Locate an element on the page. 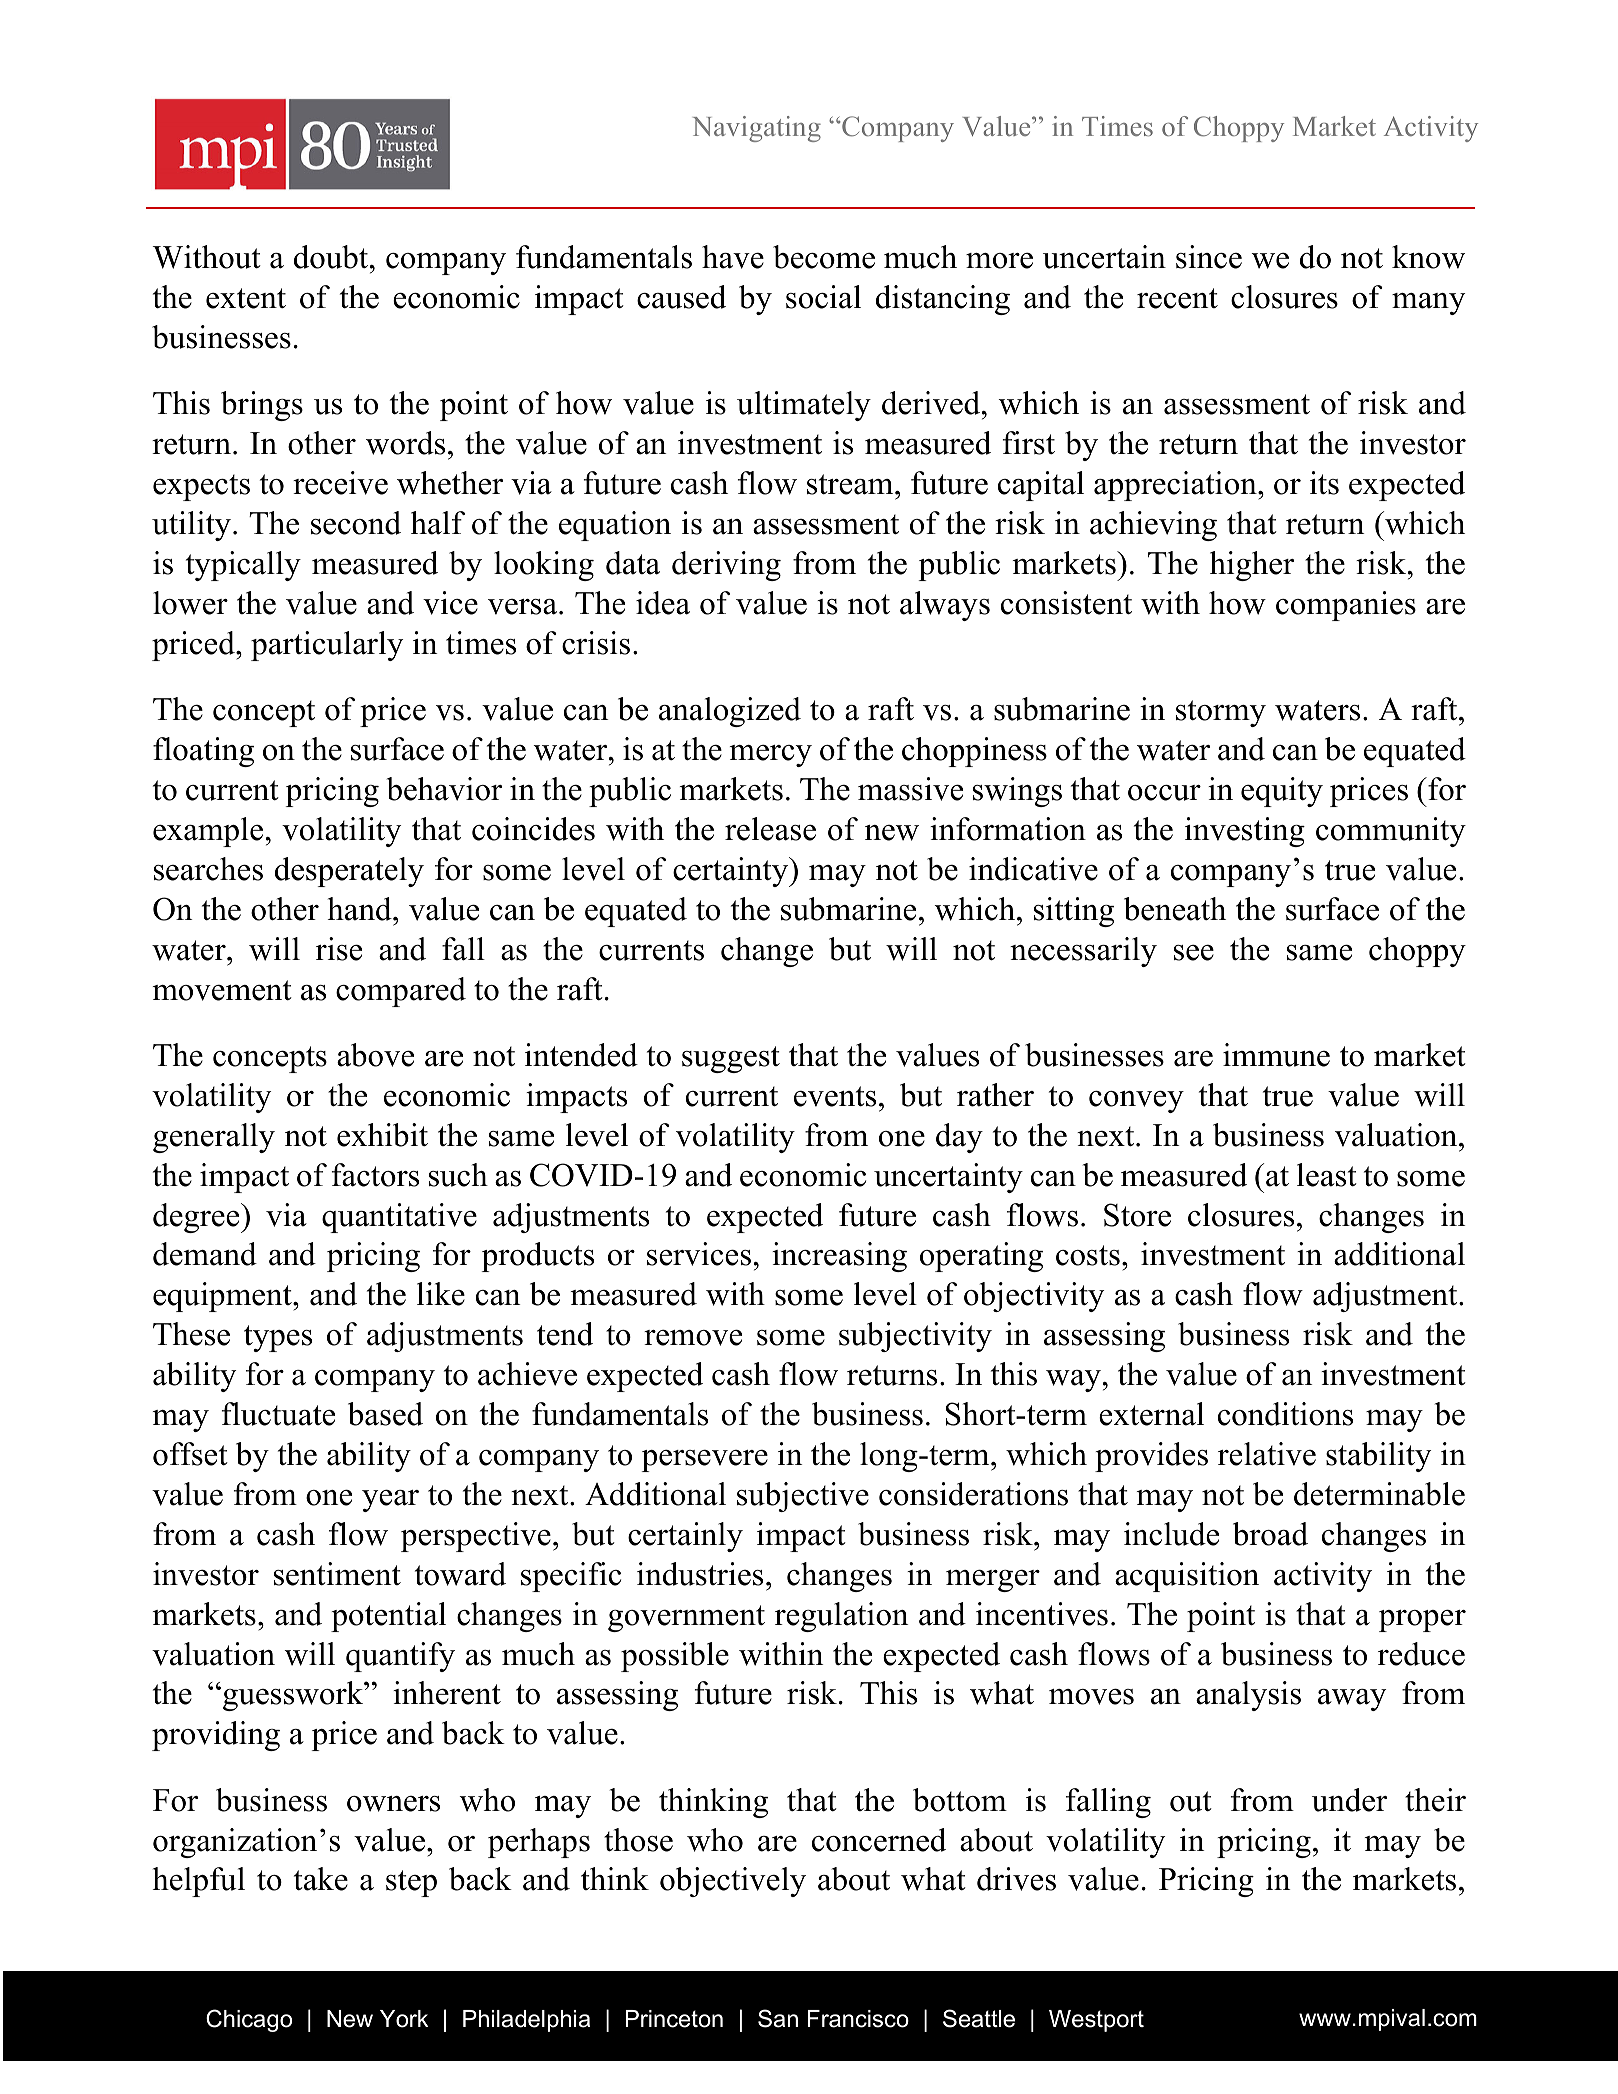 This page has width=1618, height=2094. subjectivity is located at coordinates (915, 1337).
